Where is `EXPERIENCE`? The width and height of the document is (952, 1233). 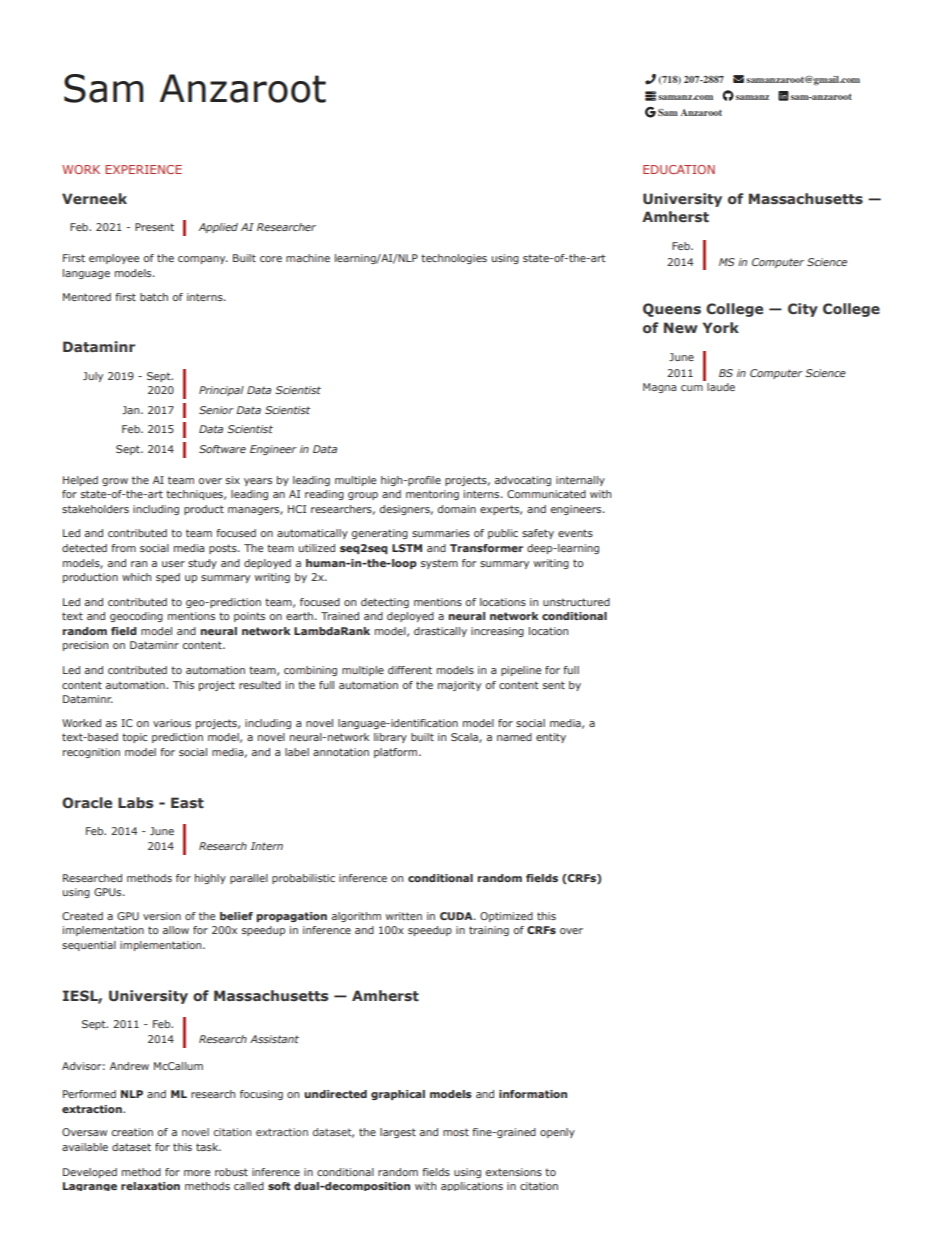
EXPERIENCE is located at coordinates (143, 169).
